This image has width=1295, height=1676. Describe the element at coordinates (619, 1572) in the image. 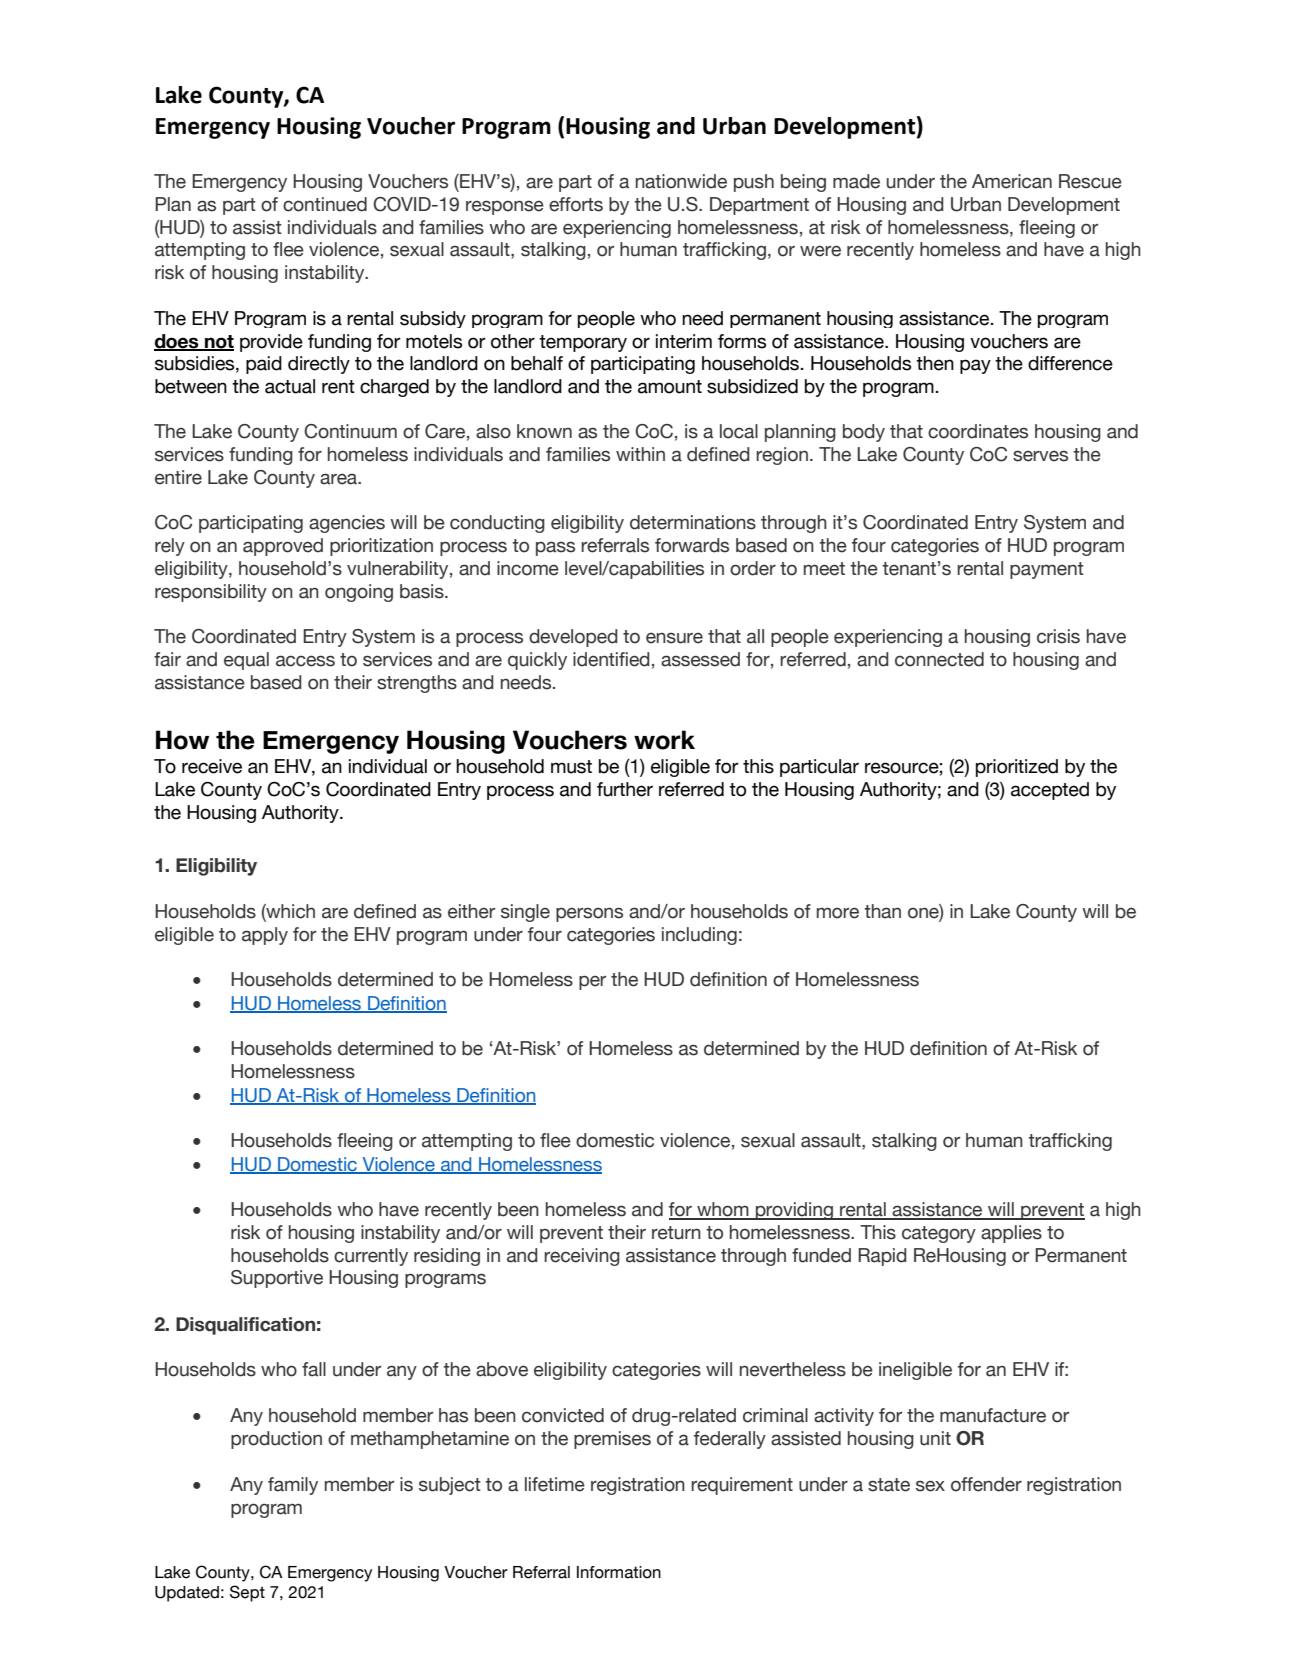

I see `Information` at that location.
